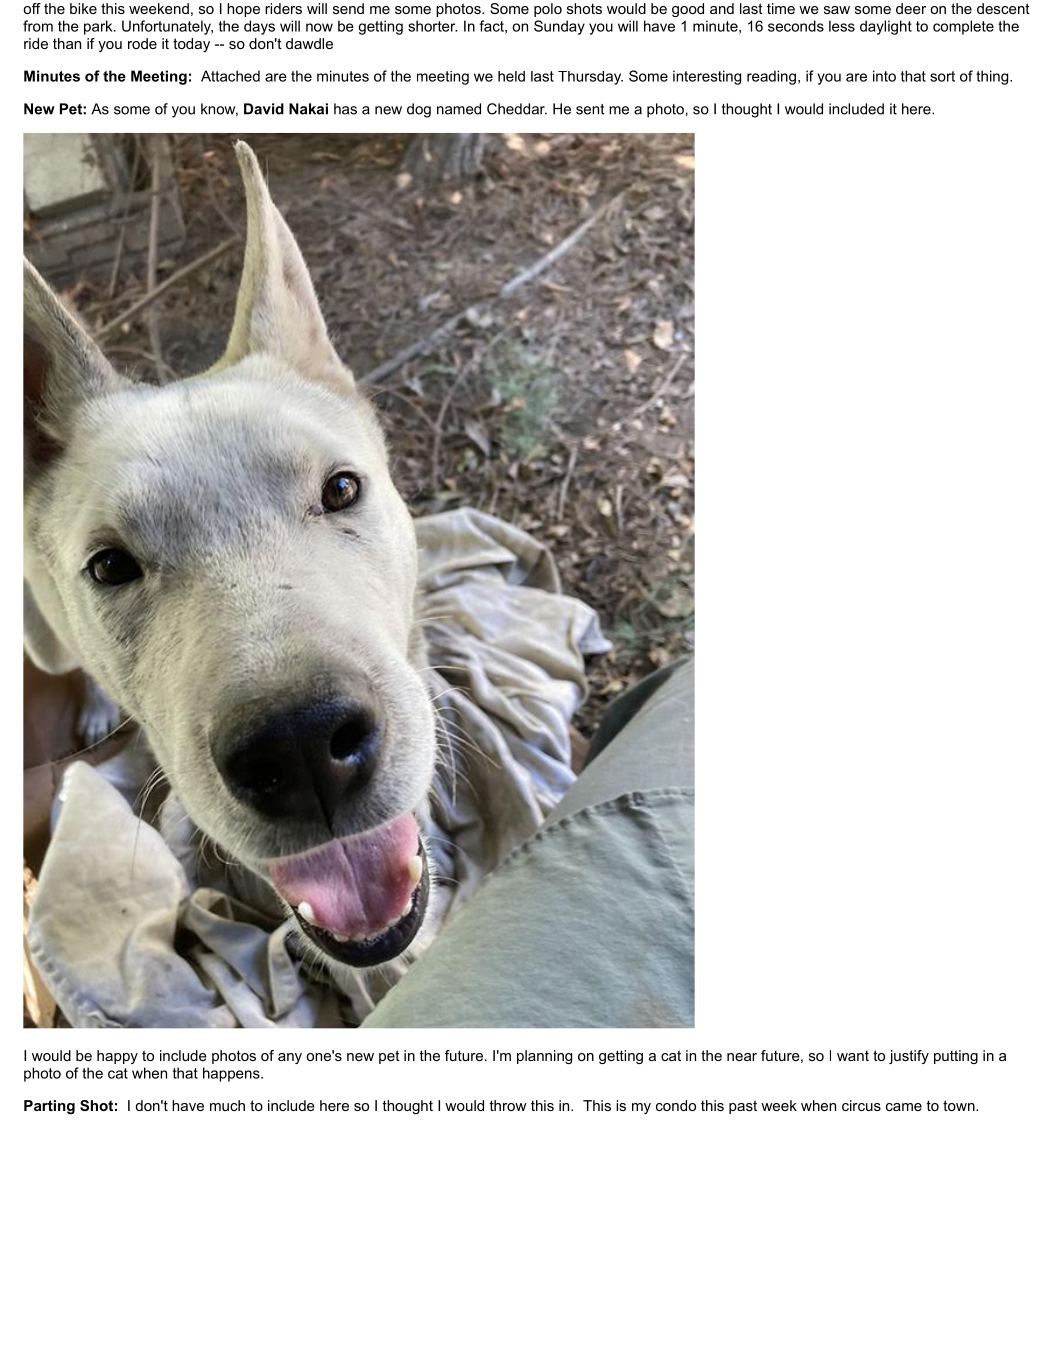 Image resolution: width=1056 pixels, height=1367 pixels. Describe the element at coordinates (142, 43) in the document. I see `rode` at that location.
